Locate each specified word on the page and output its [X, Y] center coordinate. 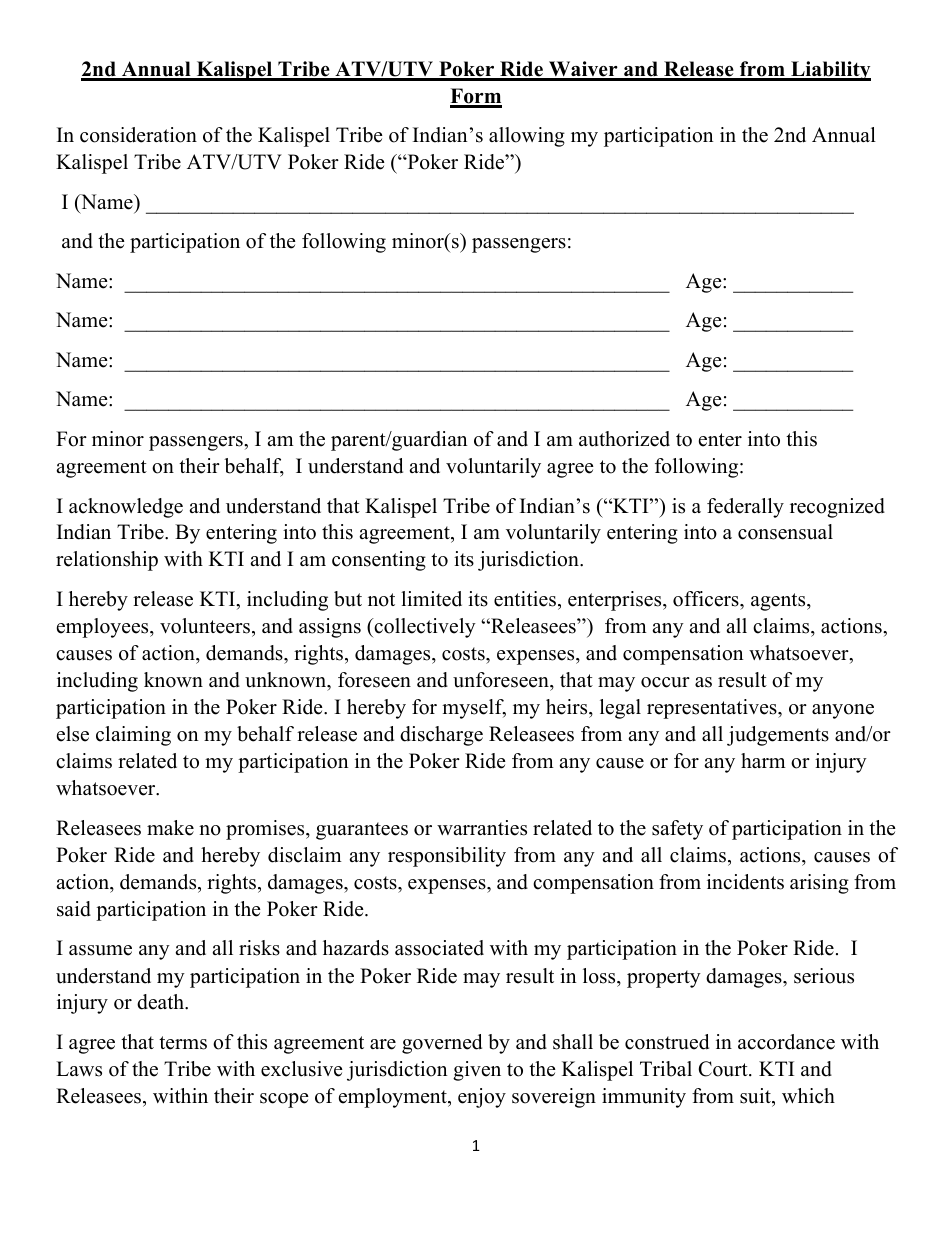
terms [183, 1043]
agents [779, 602]
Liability [830, 71]
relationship [107, 561]
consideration [138, 135]
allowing [527, 137]
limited [431, 599]
